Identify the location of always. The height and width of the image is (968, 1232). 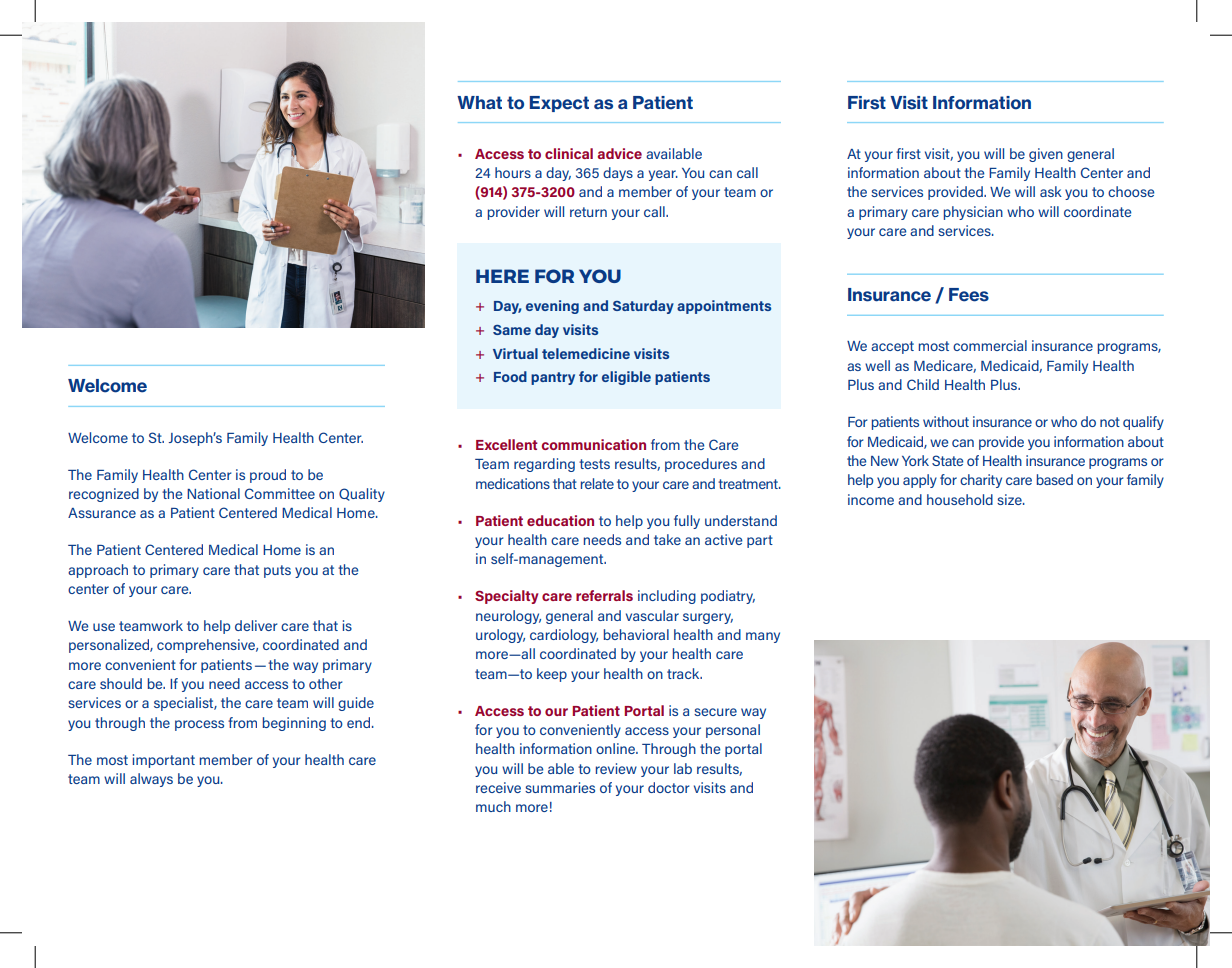
(151, 780).
